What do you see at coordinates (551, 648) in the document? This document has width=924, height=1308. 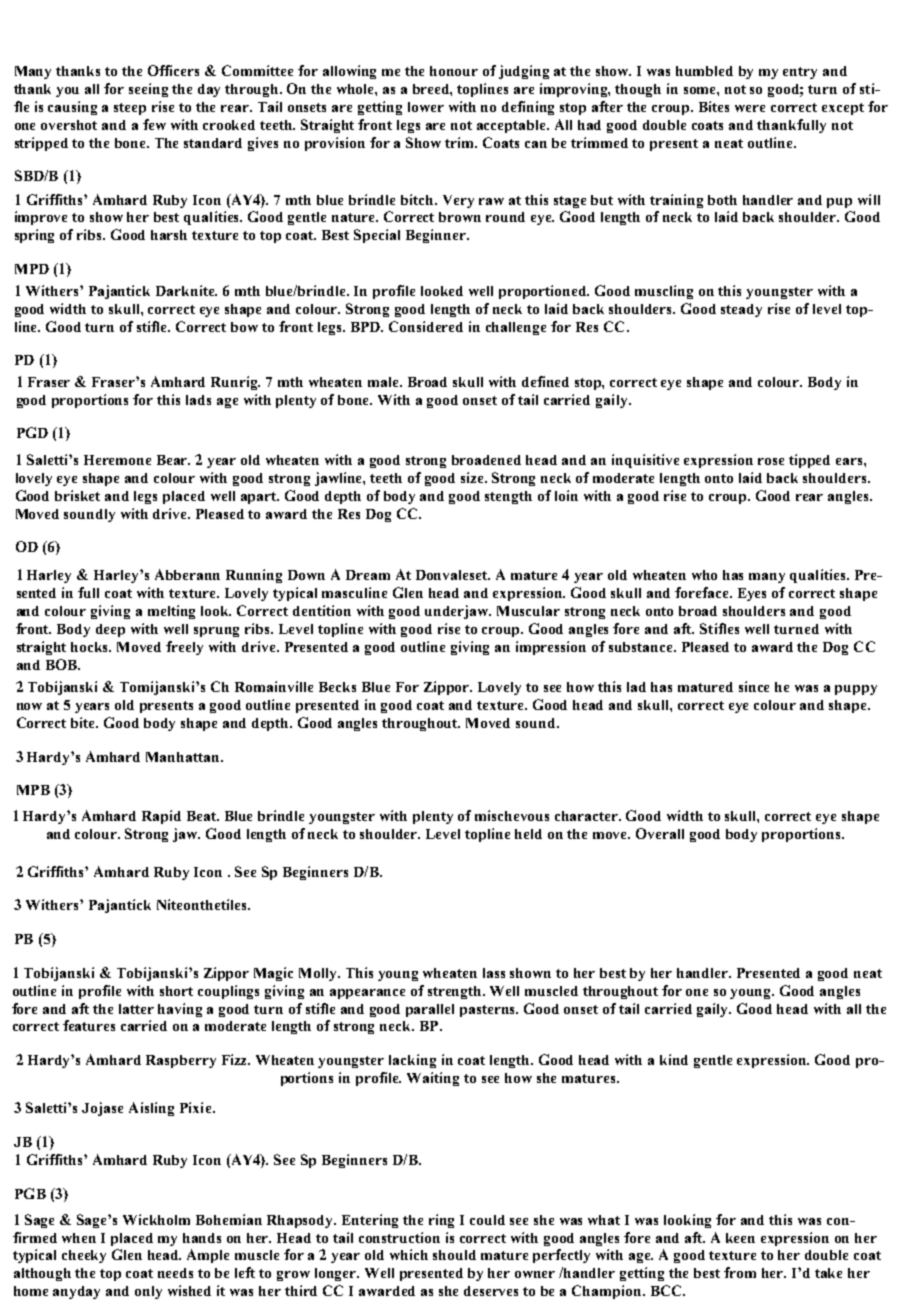 I see `impression` at bounding box center [551, 648].
